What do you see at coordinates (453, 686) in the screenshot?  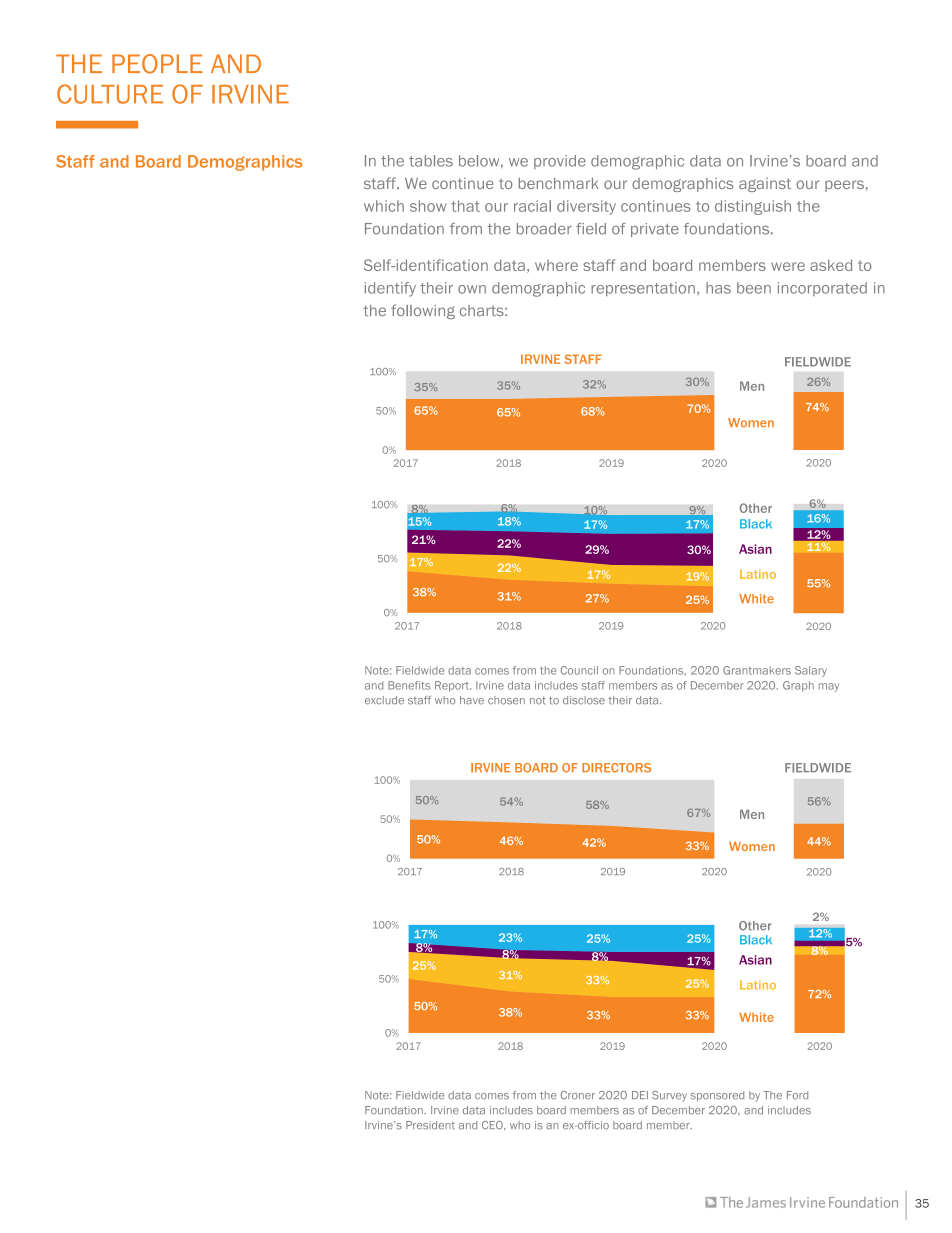 I see `Report` at bounding box center [453, 686].
